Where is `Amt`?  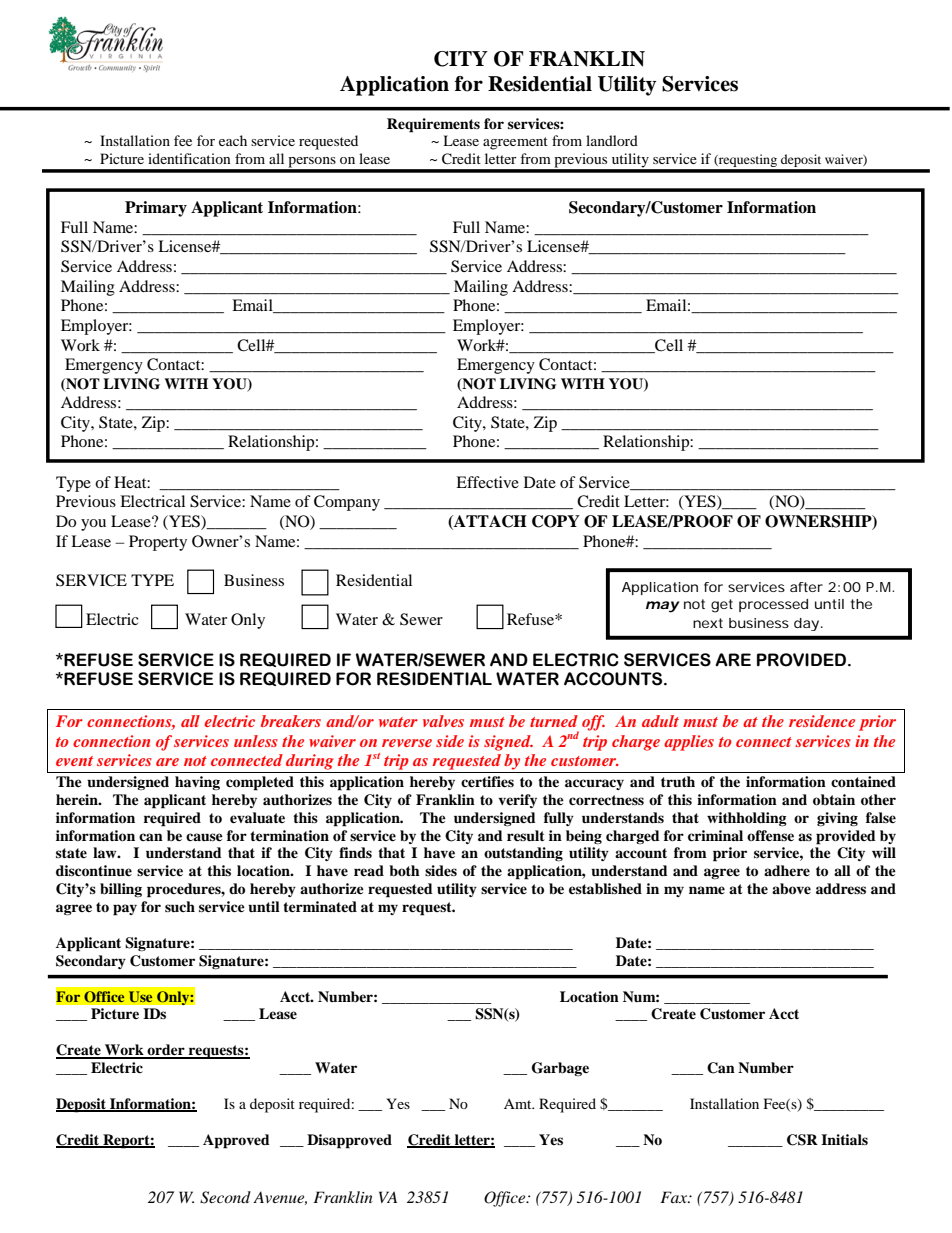
Amt is located at coordinates (519, 1104).
